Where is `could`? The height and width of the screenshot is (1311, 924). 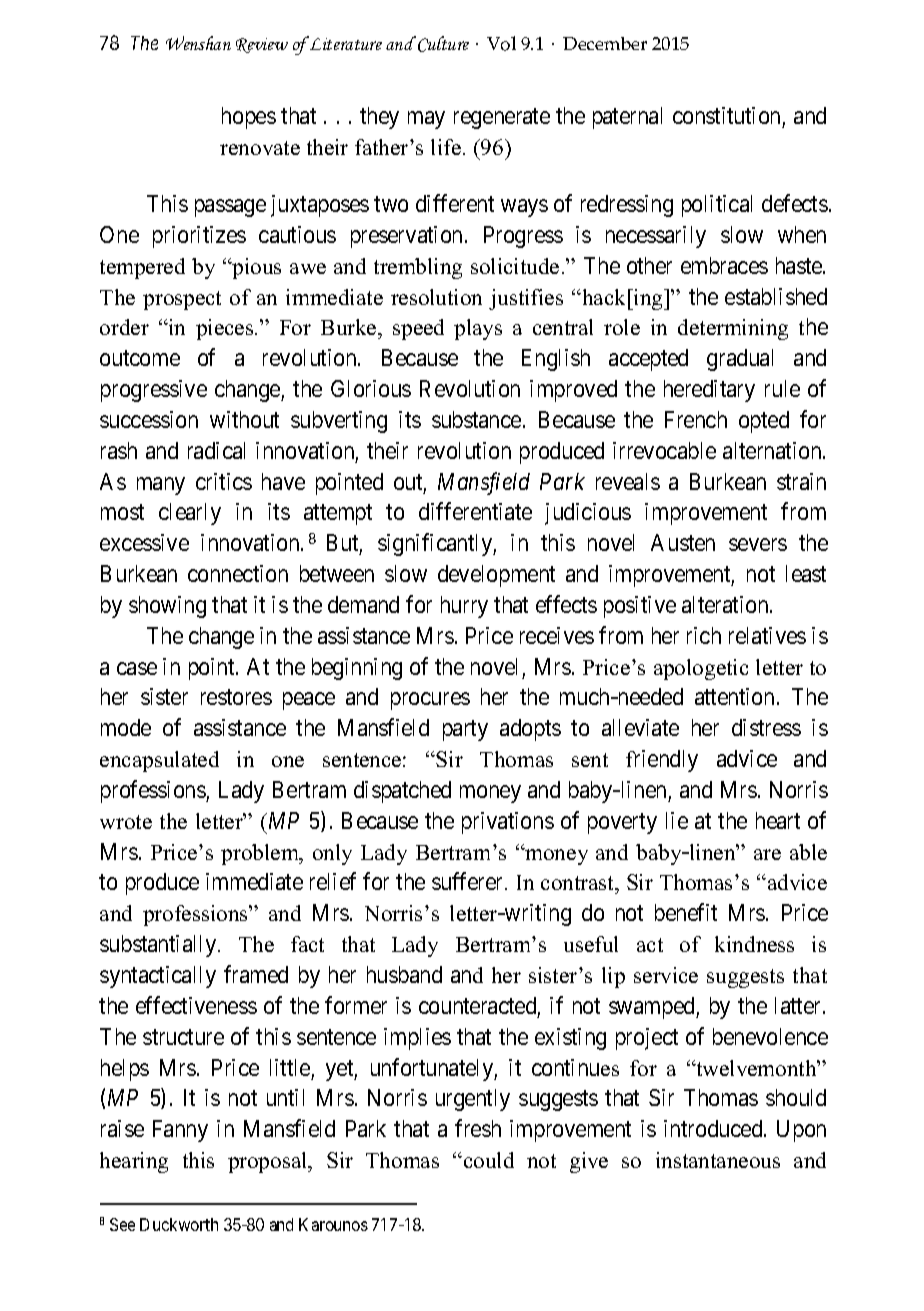 could is located at coordinates (489, 1160).
